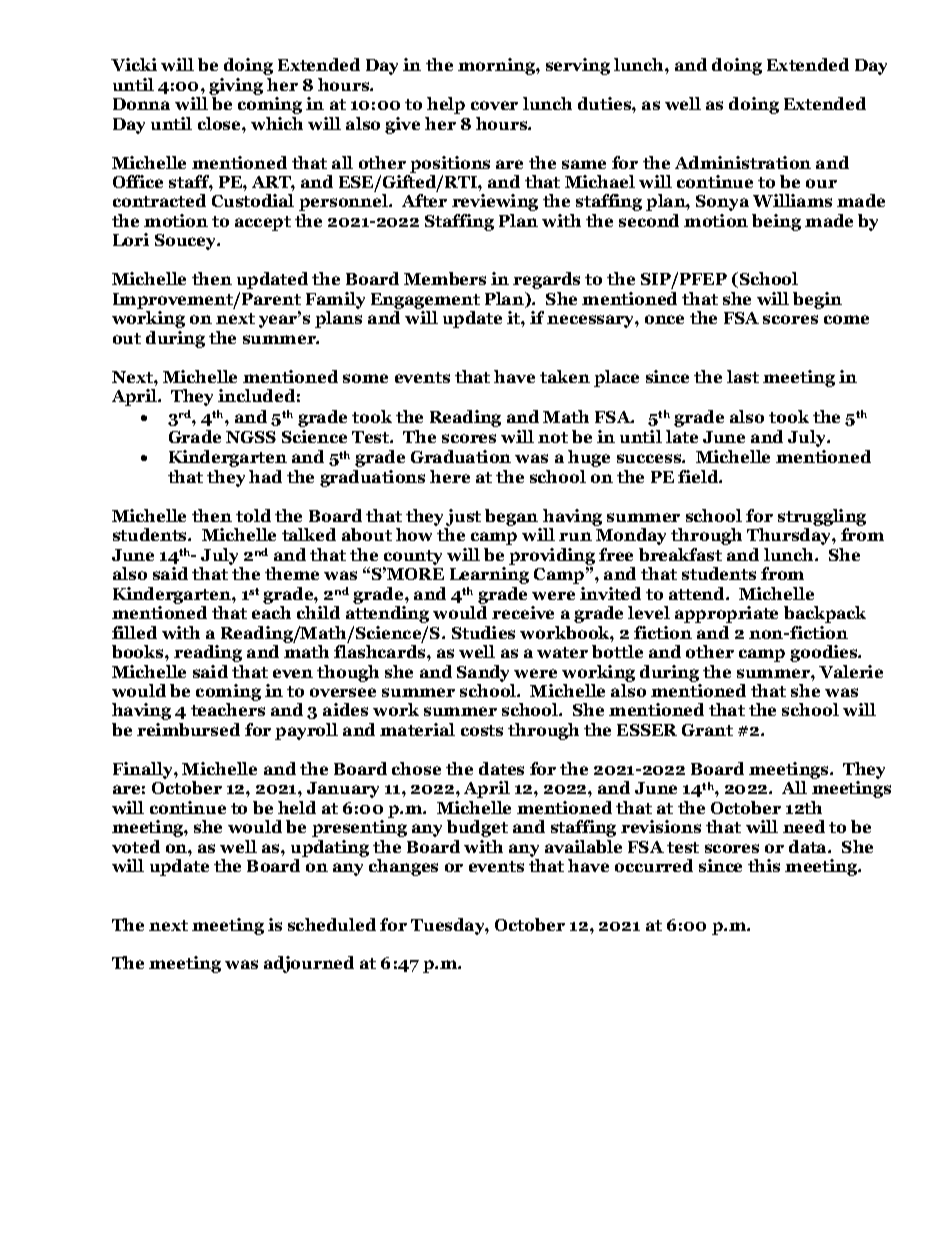 The image size is (952, 1233). Describe the element at coordinates (743, 162) in the screenshot. I see `Administration` at that location.
